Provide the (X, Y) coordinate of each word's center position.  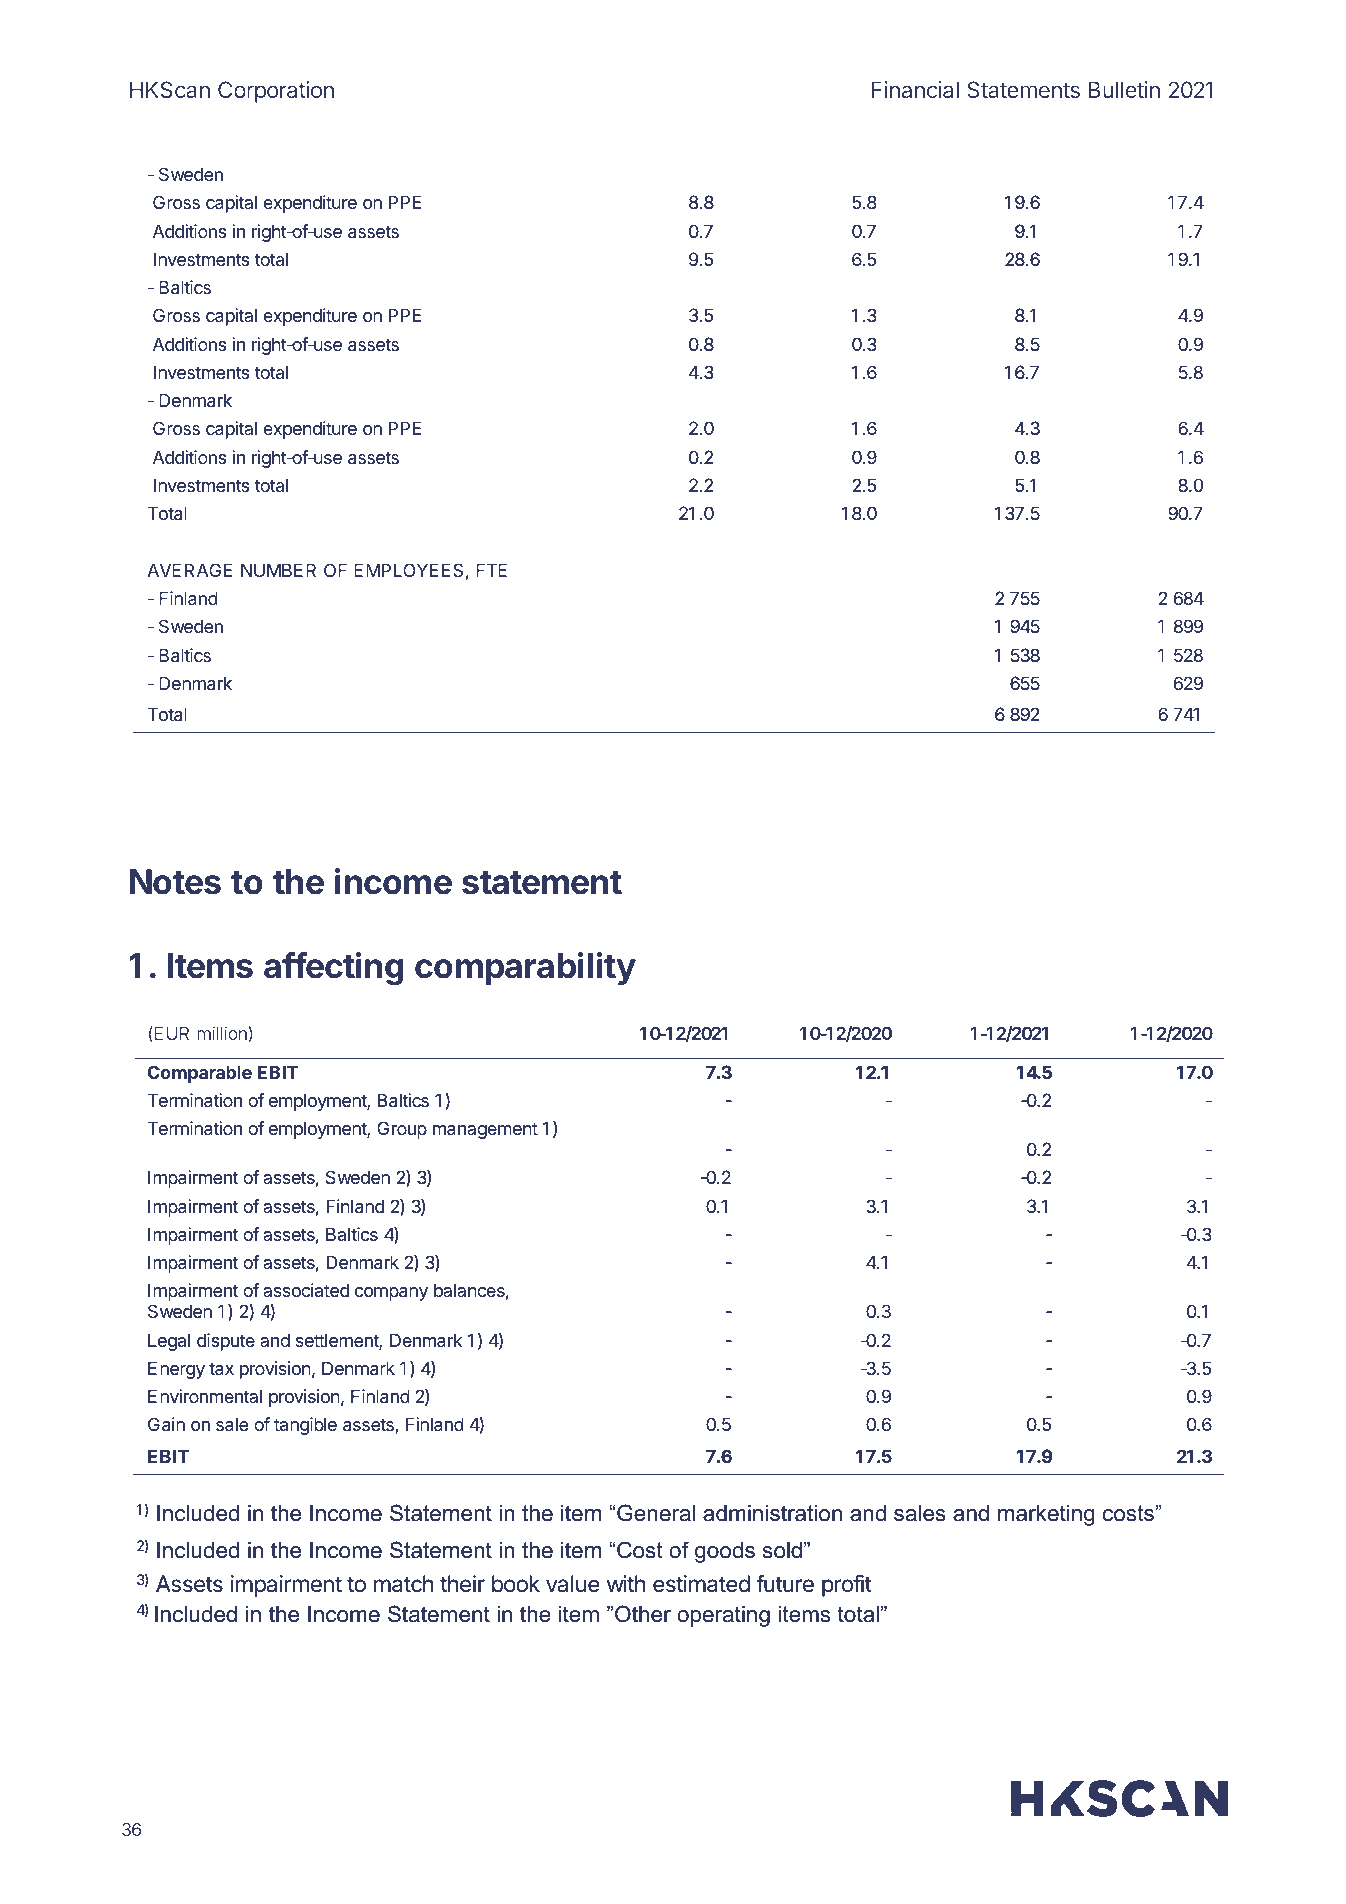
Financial (915, 89)
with (626, 1583)
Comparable (200, 1074)
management (485, 1130)
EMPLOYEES (408, 570)
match (403, 1584)
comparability (525, 968)
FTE (491, 570)
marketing (1046, 1515)
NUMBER (278, 570)
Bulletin (1124, 89)
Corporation (276, 92)
